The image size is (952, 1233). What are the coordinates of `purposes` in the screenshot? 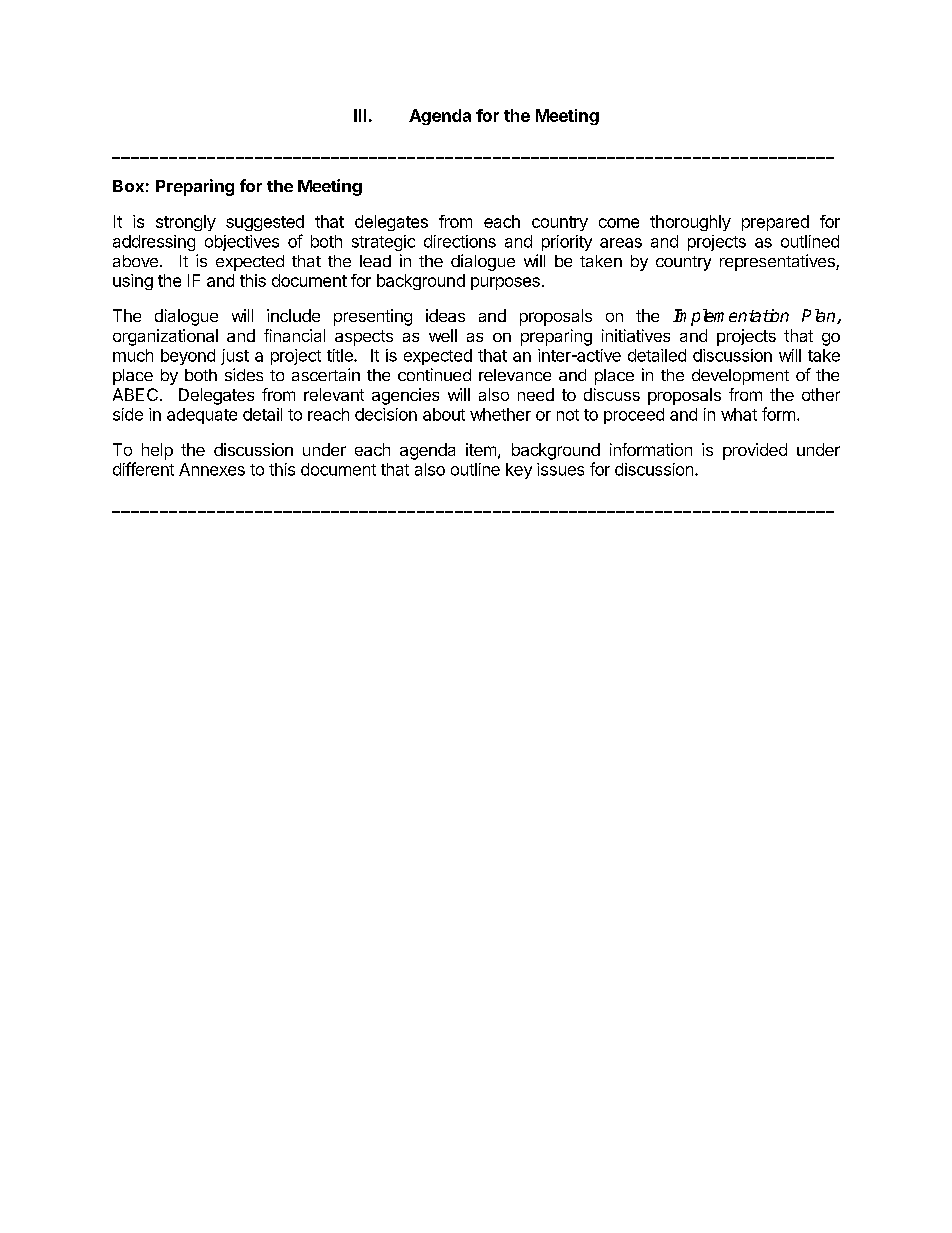 It's located at (505, 283).
